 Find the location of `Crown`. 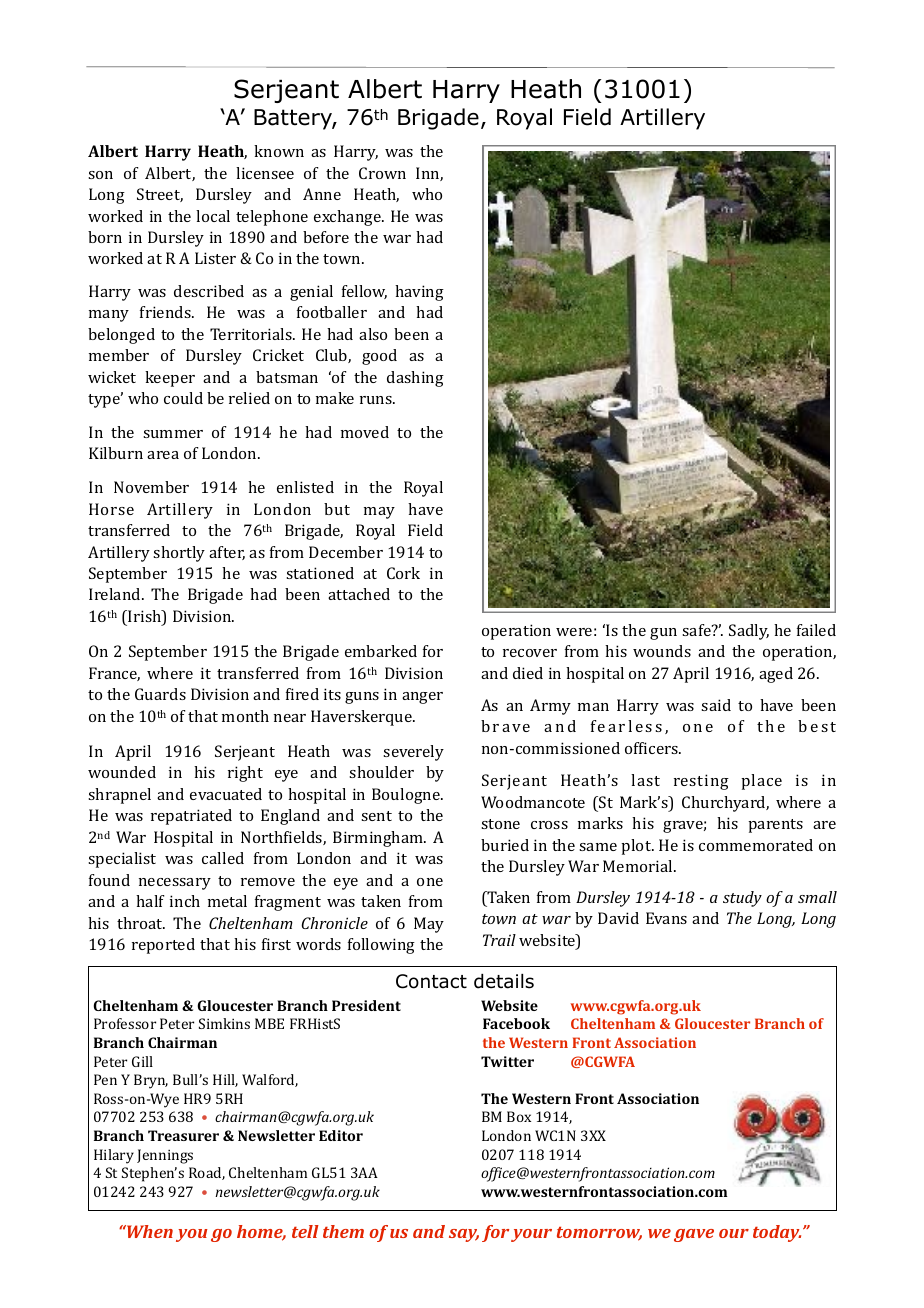

Crown is located at coordinates (382, 173).
